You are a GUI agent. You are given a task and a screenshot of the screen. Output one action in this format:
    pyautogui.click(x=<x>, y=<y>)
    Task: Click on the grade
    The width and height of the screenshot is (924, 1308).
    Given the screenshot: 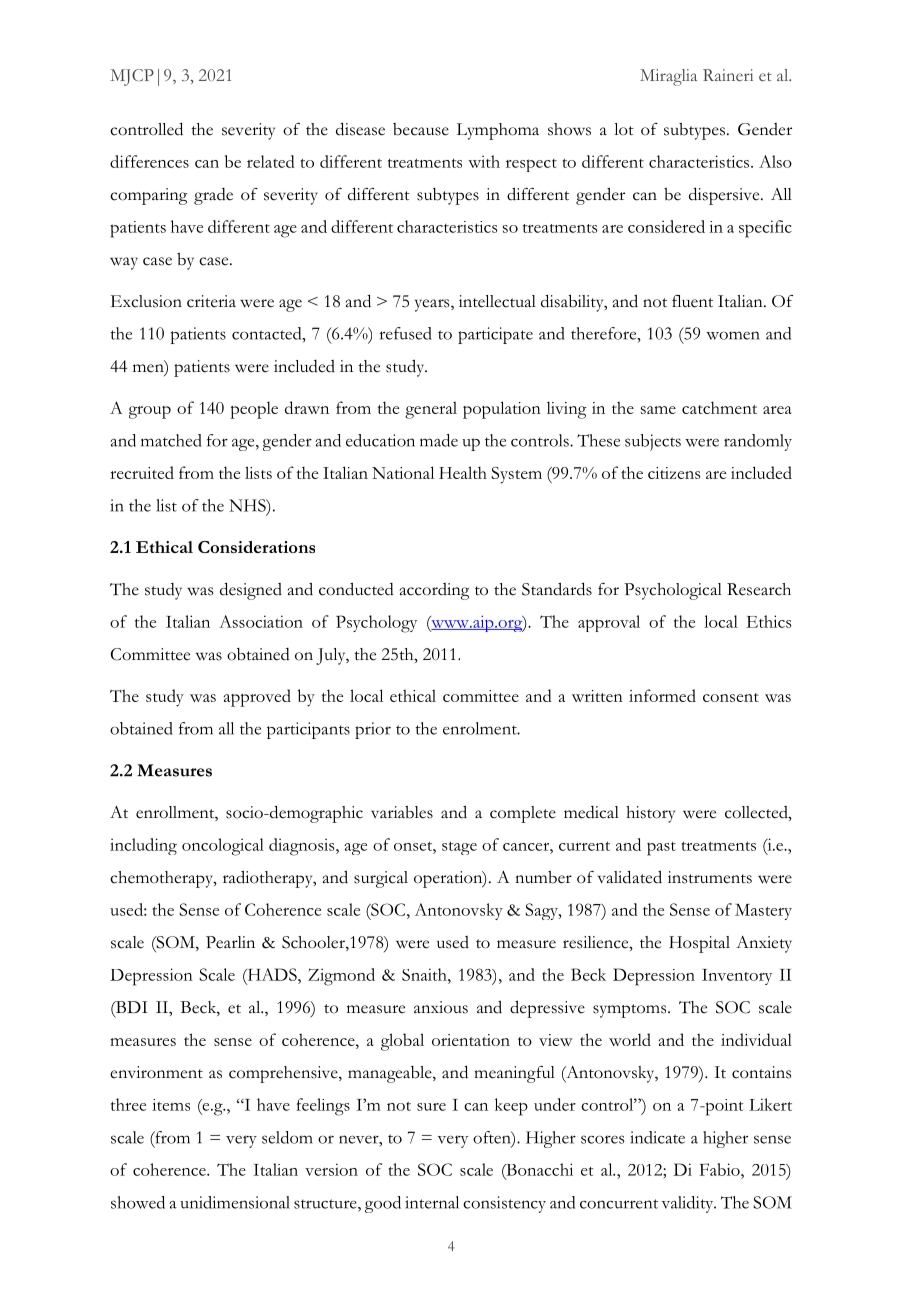 What is the action you would take?
    pyautogui.click(x=213, y=196)
